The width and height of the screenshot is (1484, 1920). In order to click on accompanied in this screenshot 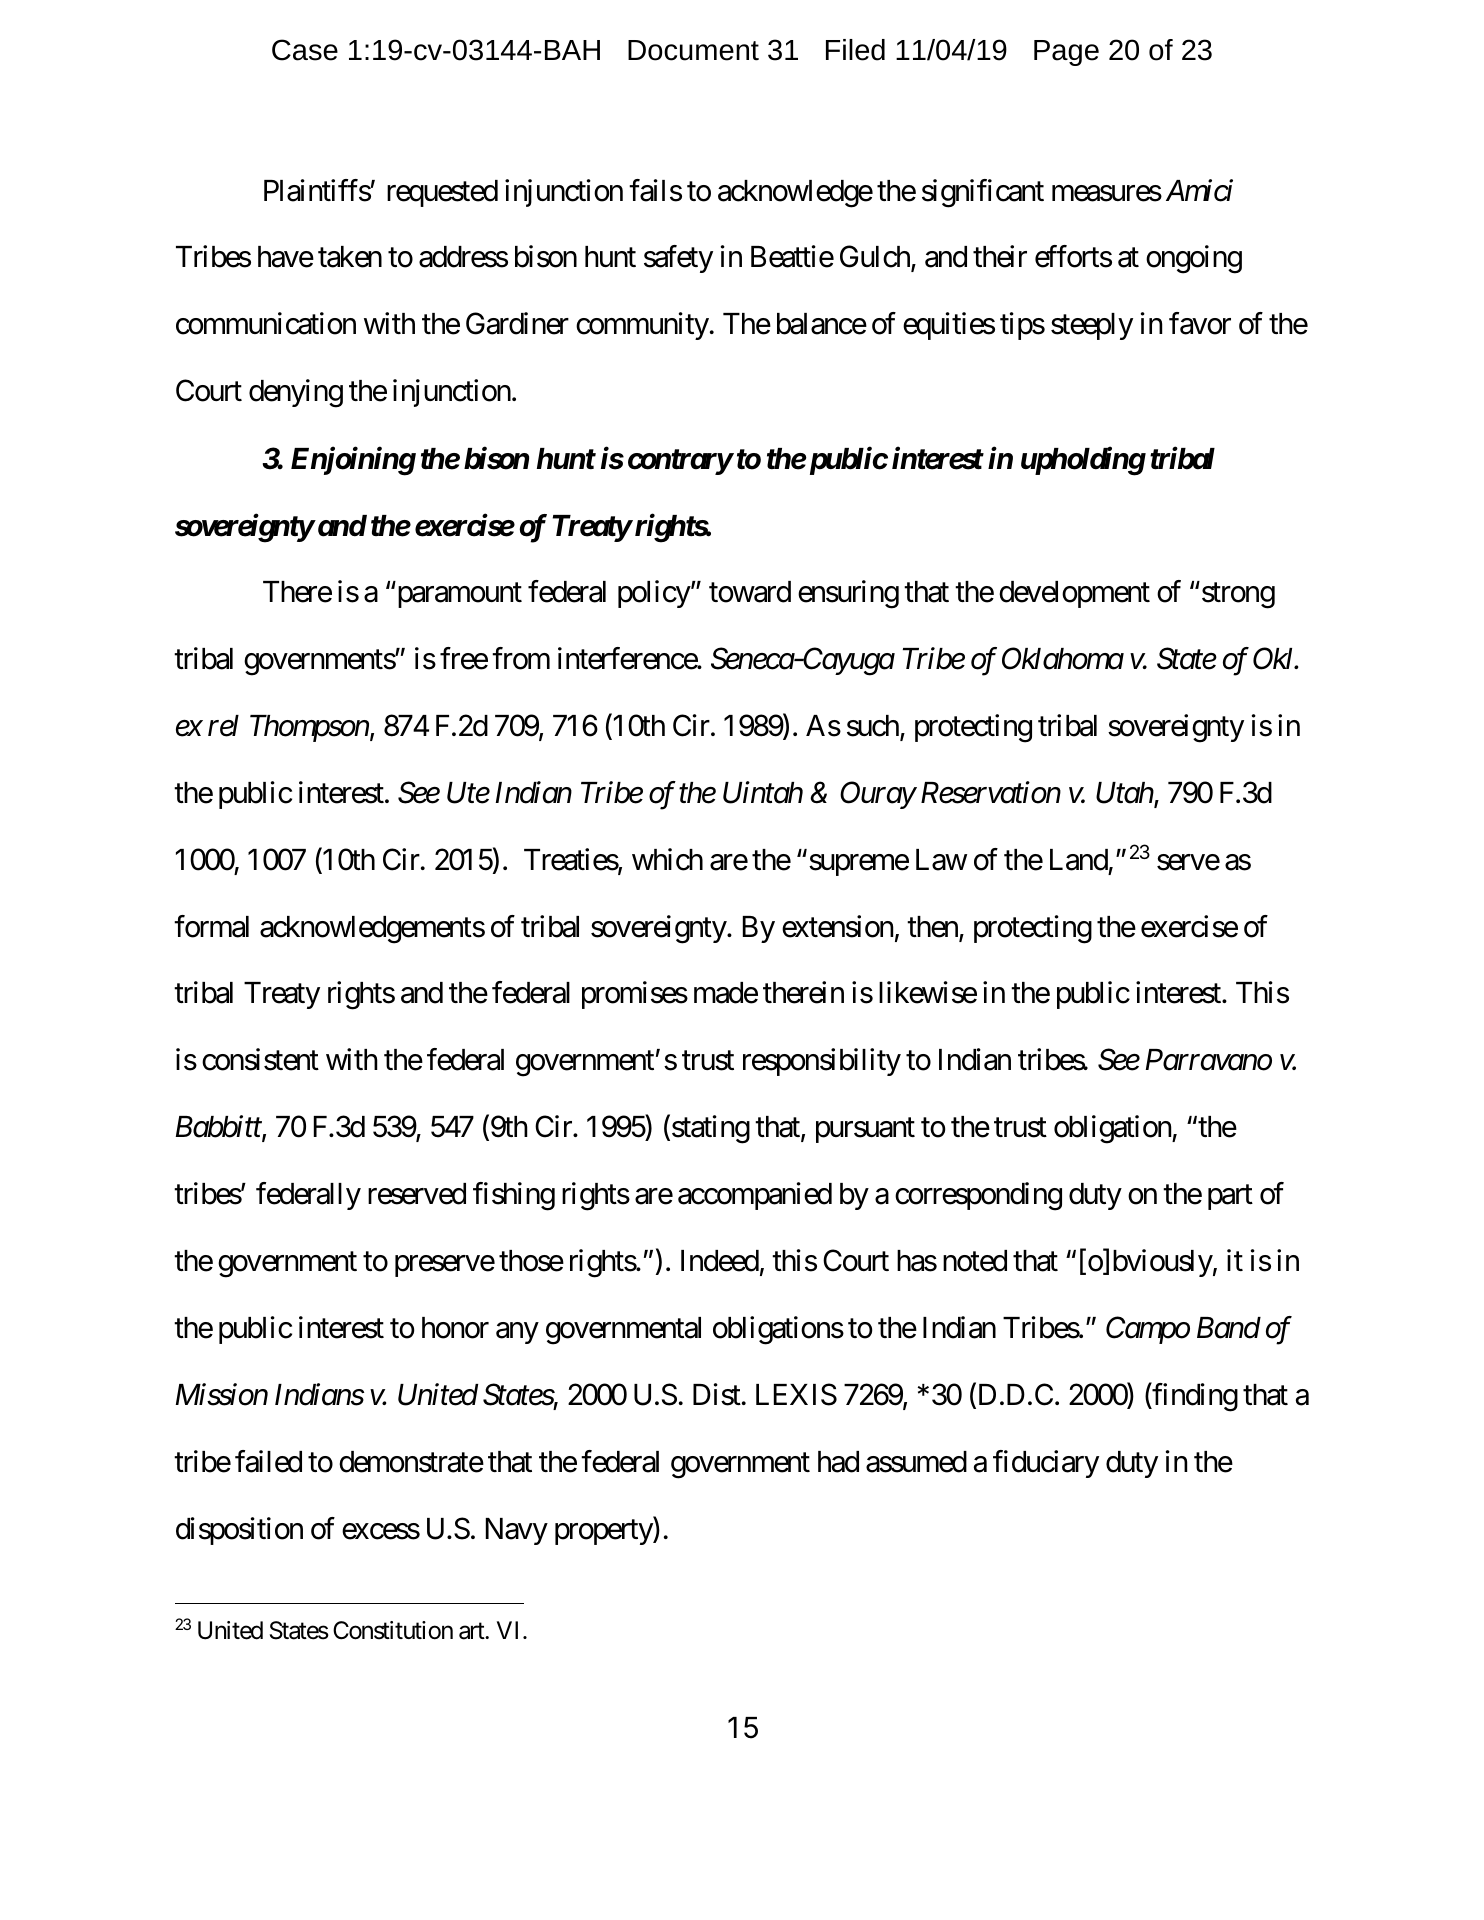, I will do `click(755, 1196)`.
